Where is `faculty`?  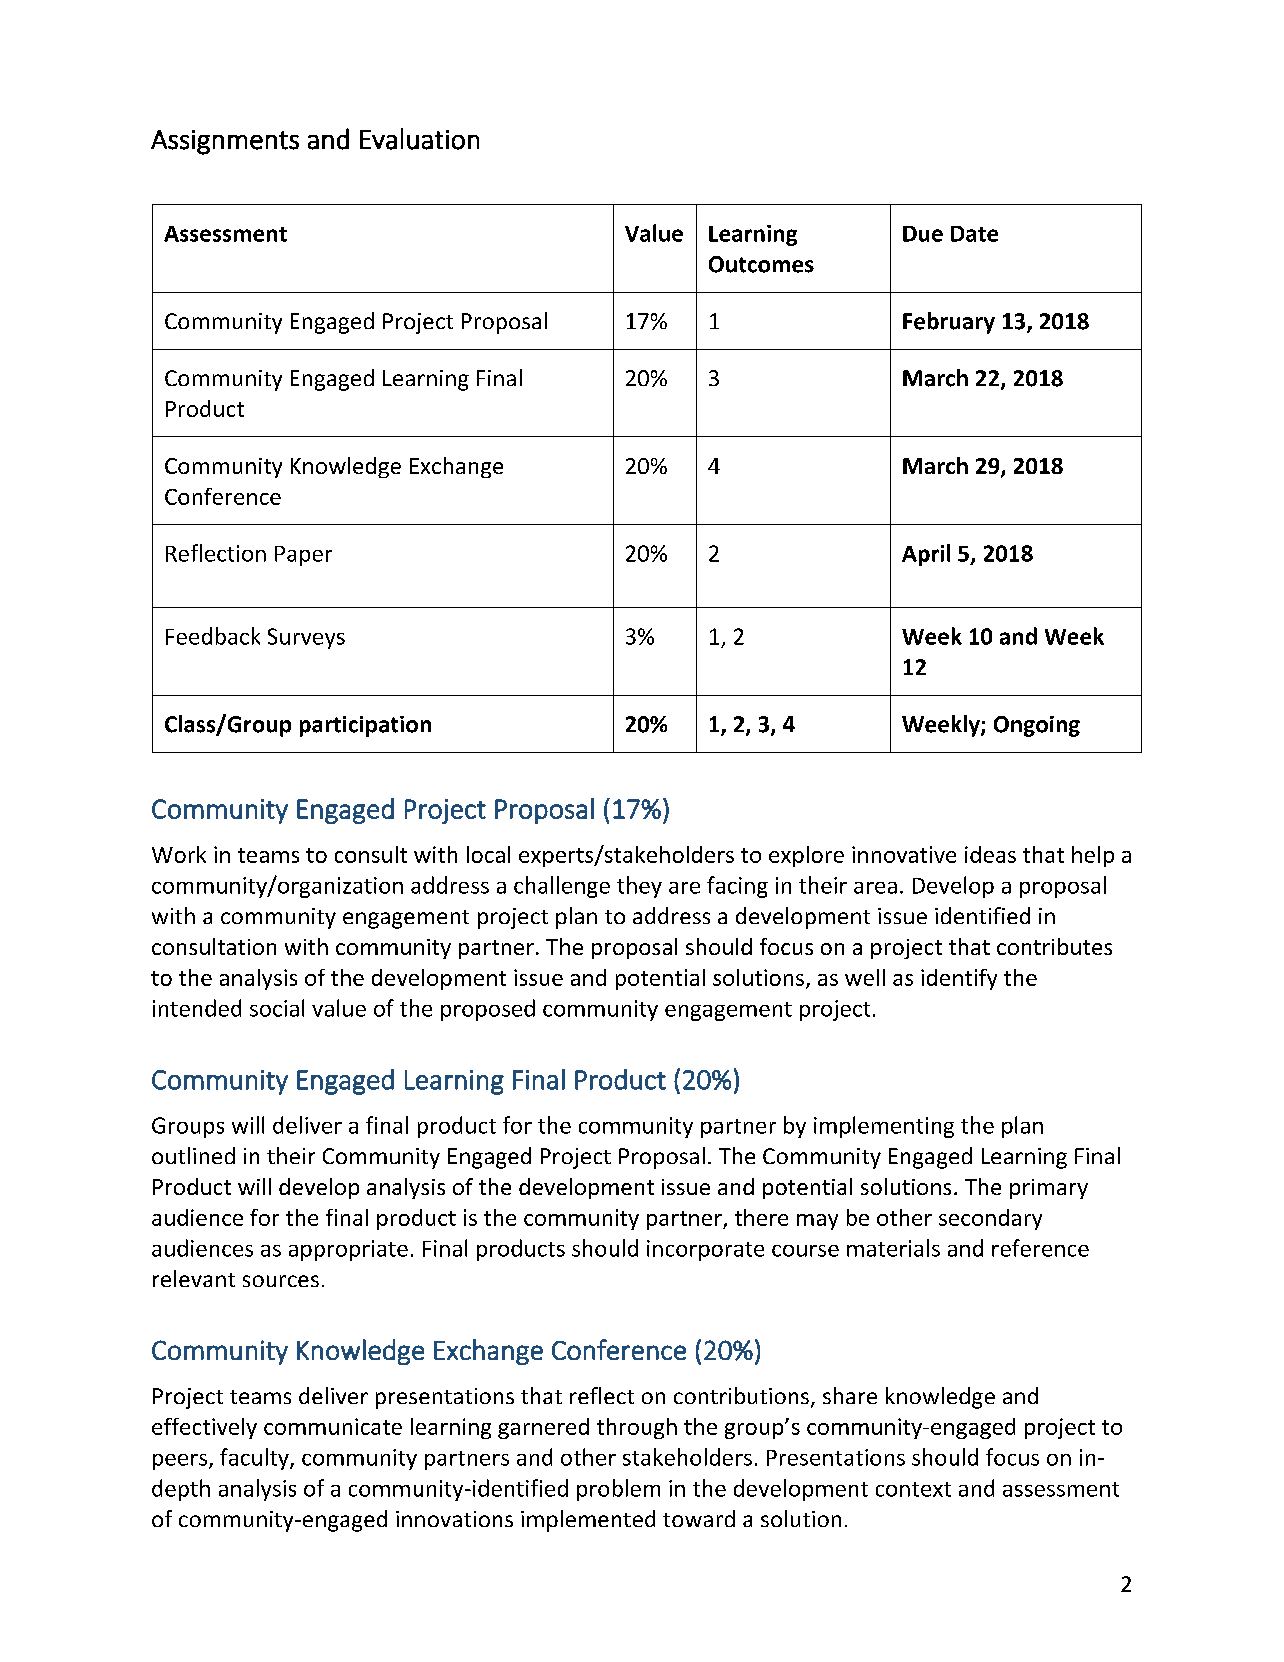 faculty is located at coordinates (255, 1459).
